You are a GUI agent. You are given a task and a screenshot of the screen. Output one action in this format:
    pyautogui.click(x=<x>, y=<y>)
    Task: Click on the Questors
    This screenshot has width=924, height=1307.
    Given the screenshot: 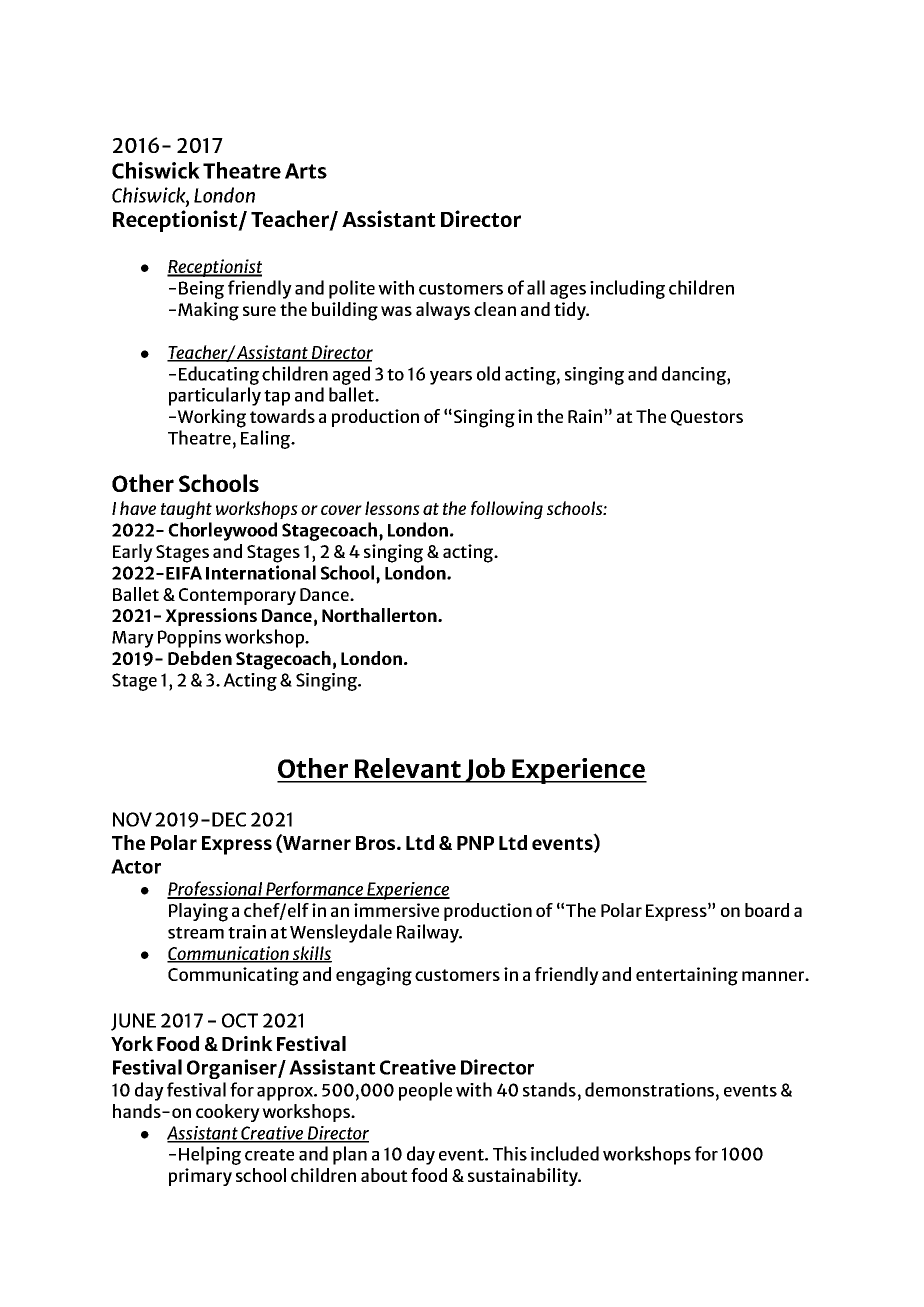 What is the action you would take?
    pyautogui.click(x=707, y=418)
